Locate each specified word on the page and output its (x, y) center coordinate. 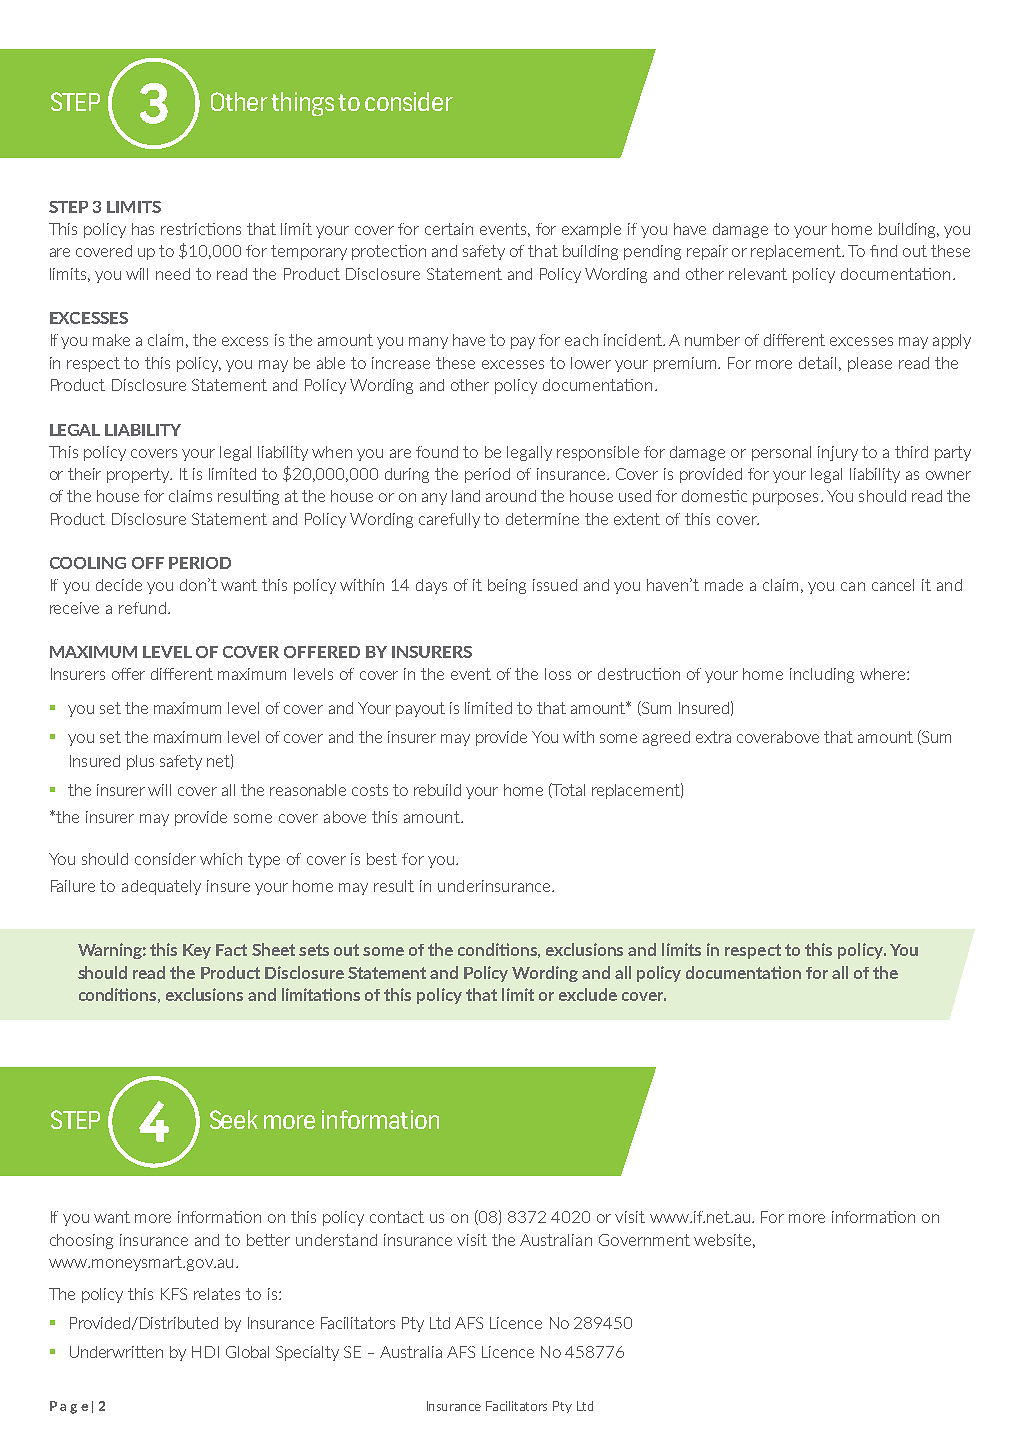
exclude (588, 994)
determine (542, 519)
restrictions (201, 229)
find (883, 251)
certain (449, 229)
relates (217, 1294)
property (139, 475)
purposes (785, 499)
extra (713, 737)
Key (197, 951)
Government (644, 1240)
